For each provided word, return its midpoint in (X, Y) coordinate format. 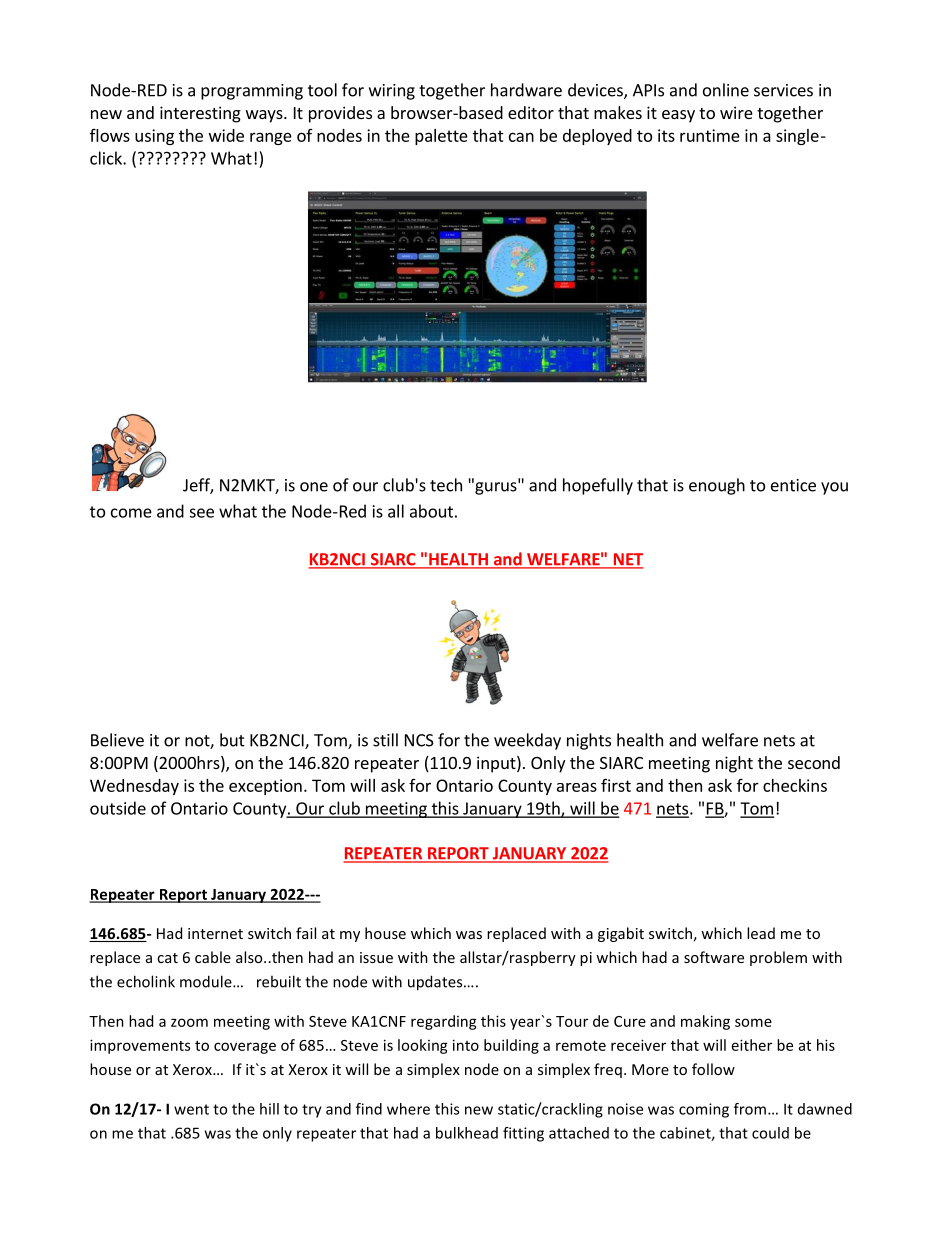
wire (736, 112)
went (191, 1109)
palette (441, 137)
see (201, 513)
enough (717, 486)
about (431, 511)
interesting (200, 114)
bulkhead (467, 1133)
